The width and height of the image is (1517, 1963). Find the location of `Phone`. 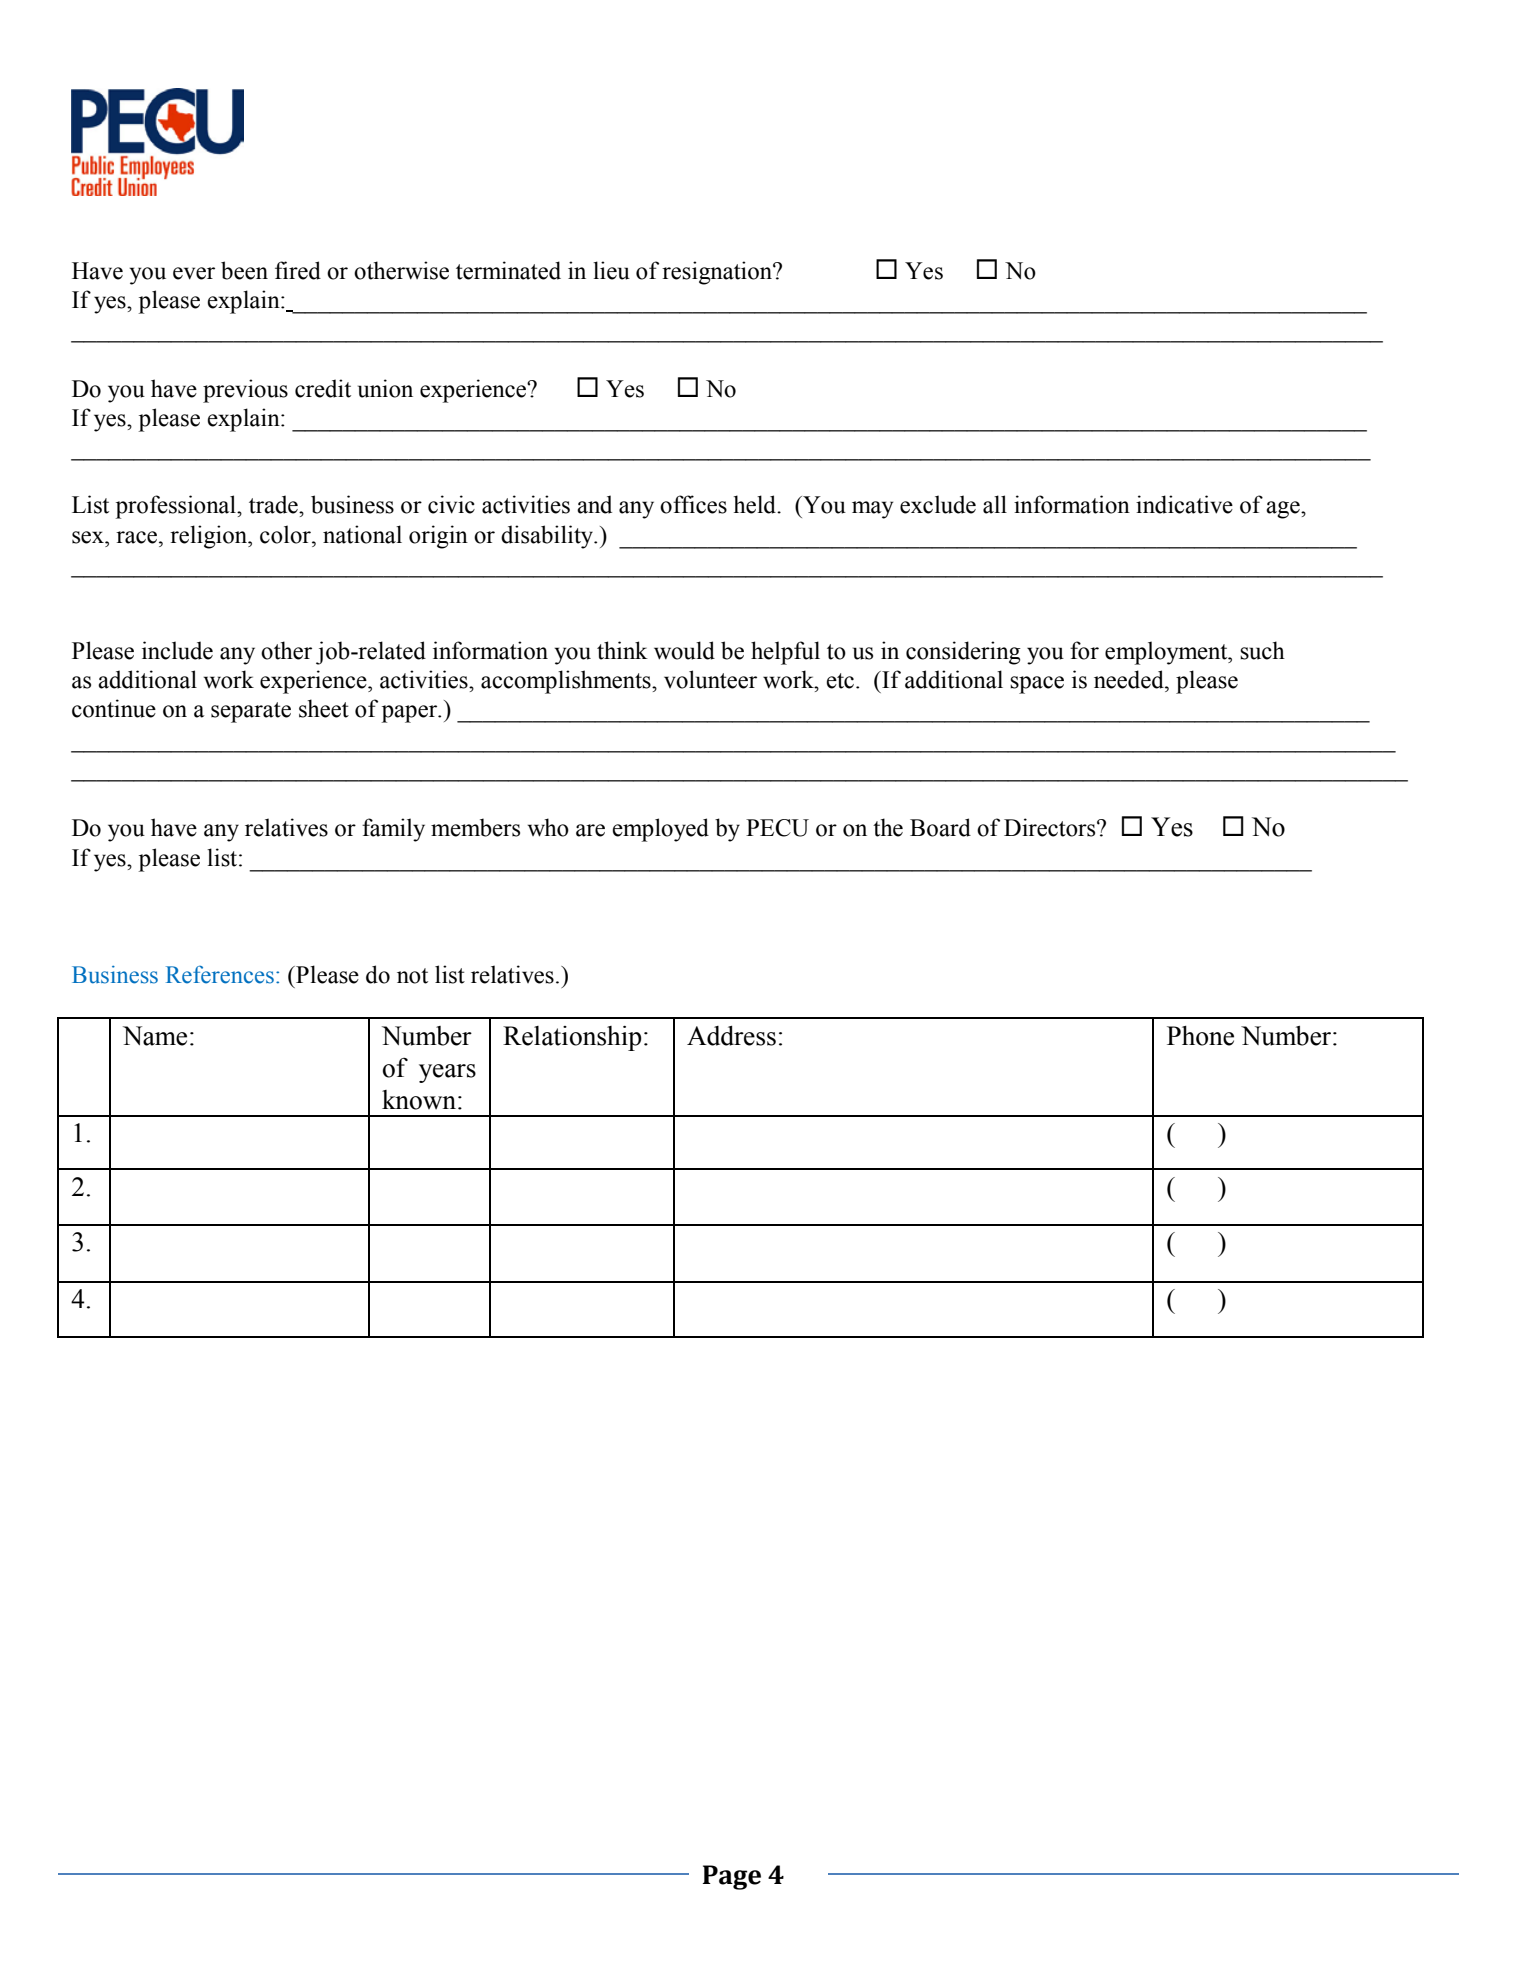

Phone is located at coordinates (1200, 1036).
